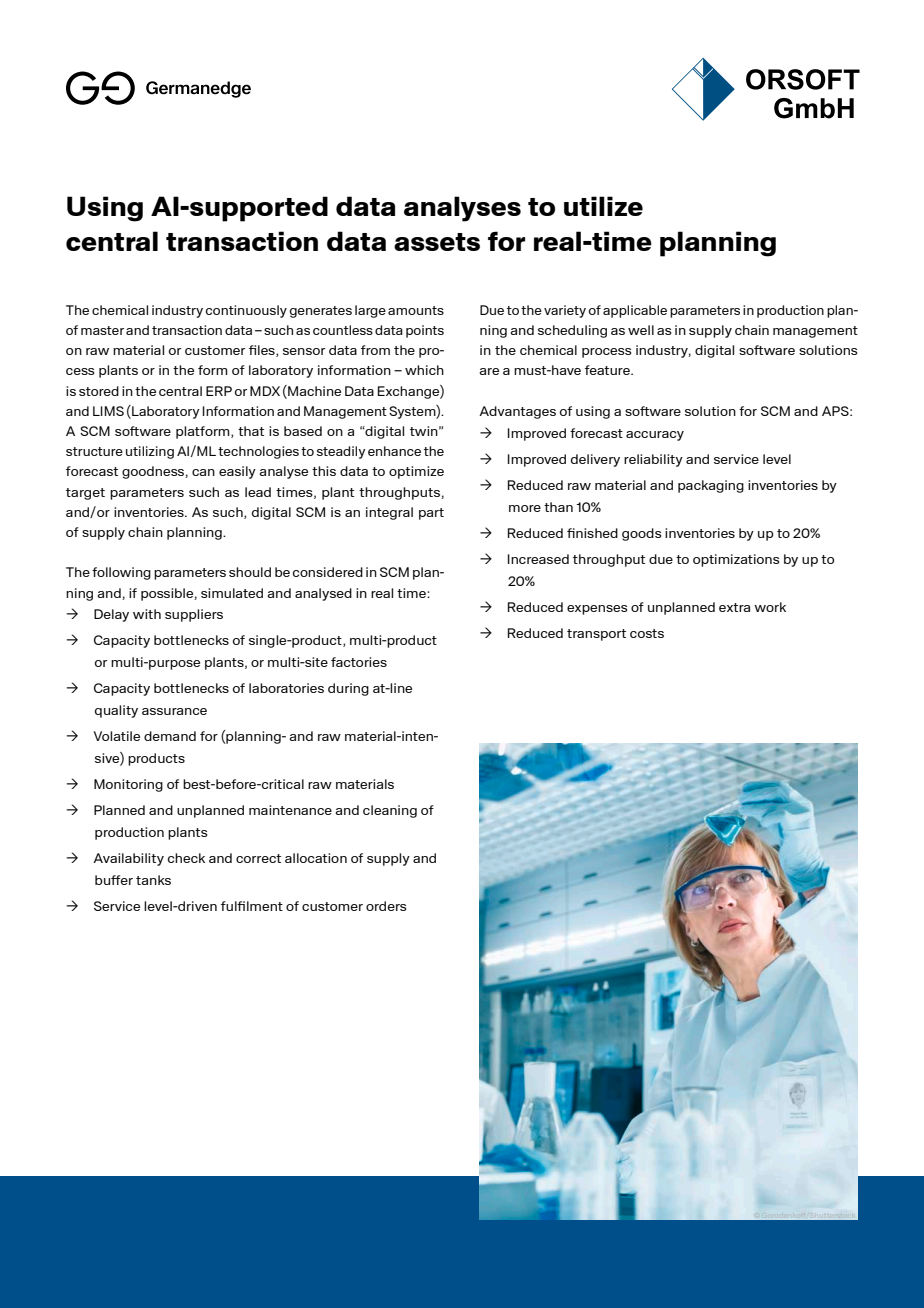 The width and height of the screenshot is (924, 1308). I want to click on utilize, so click(603, 206).
